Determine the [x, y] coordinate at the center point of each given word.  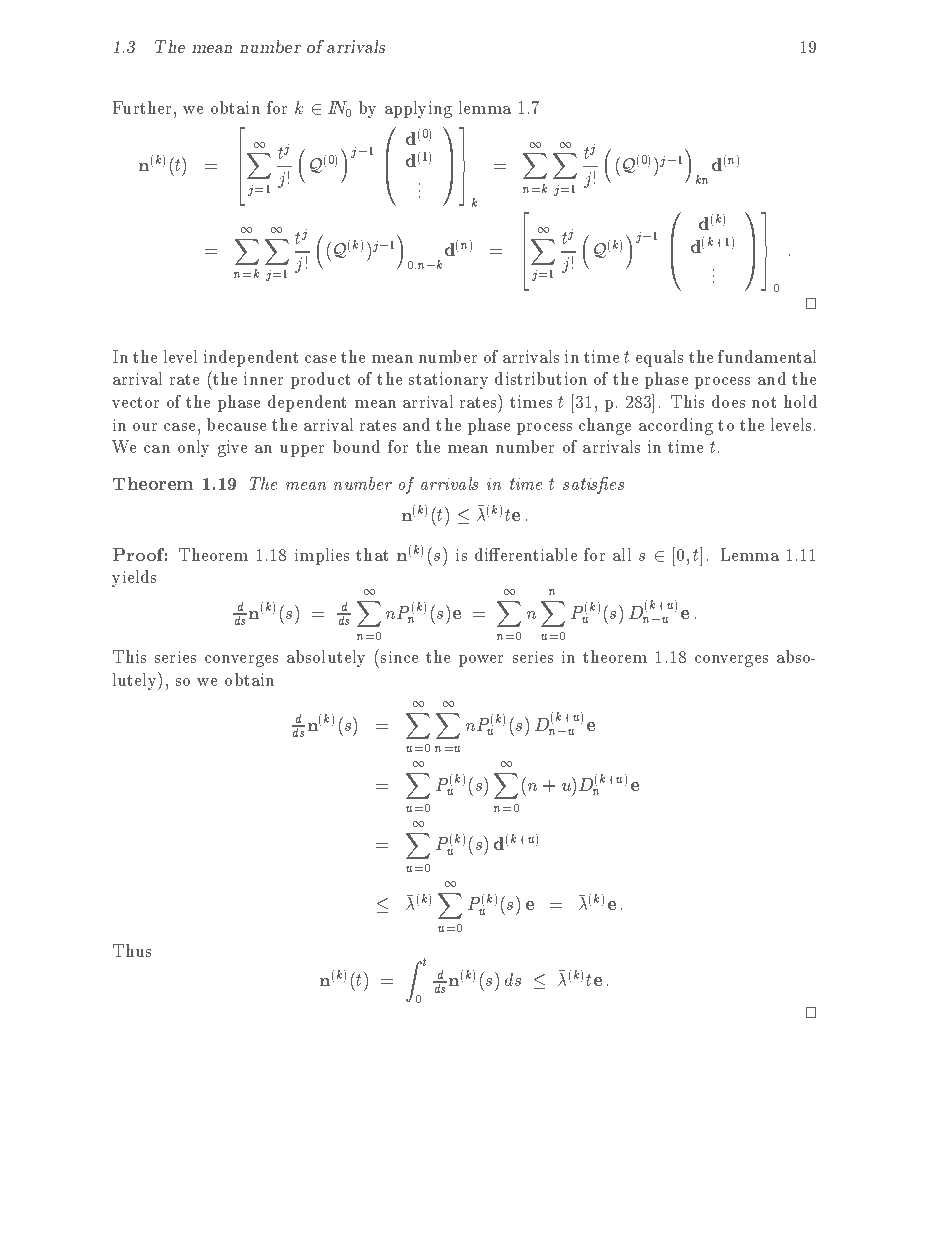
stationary [448, 380]
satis [581, 485]
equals [659, 358]
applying [418, 109]
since [399, 657]
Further [142, 107]
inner [263, 378]
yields [134, 578]
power [481, 661]
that [372, 554]
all [622, 554]
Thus [132, 950]
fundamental [767, 356]
